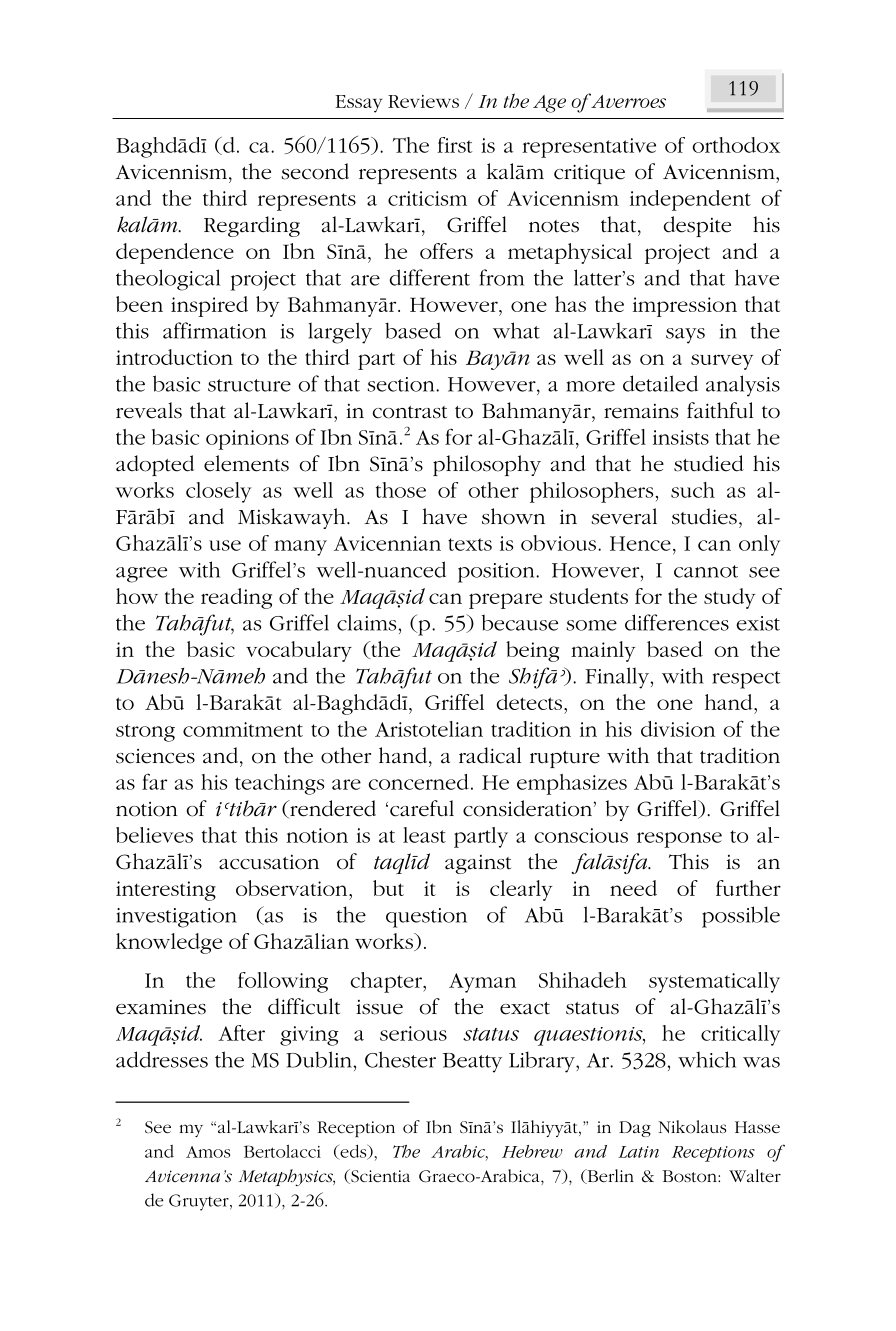  I want to click on first, so click(455, 145).
